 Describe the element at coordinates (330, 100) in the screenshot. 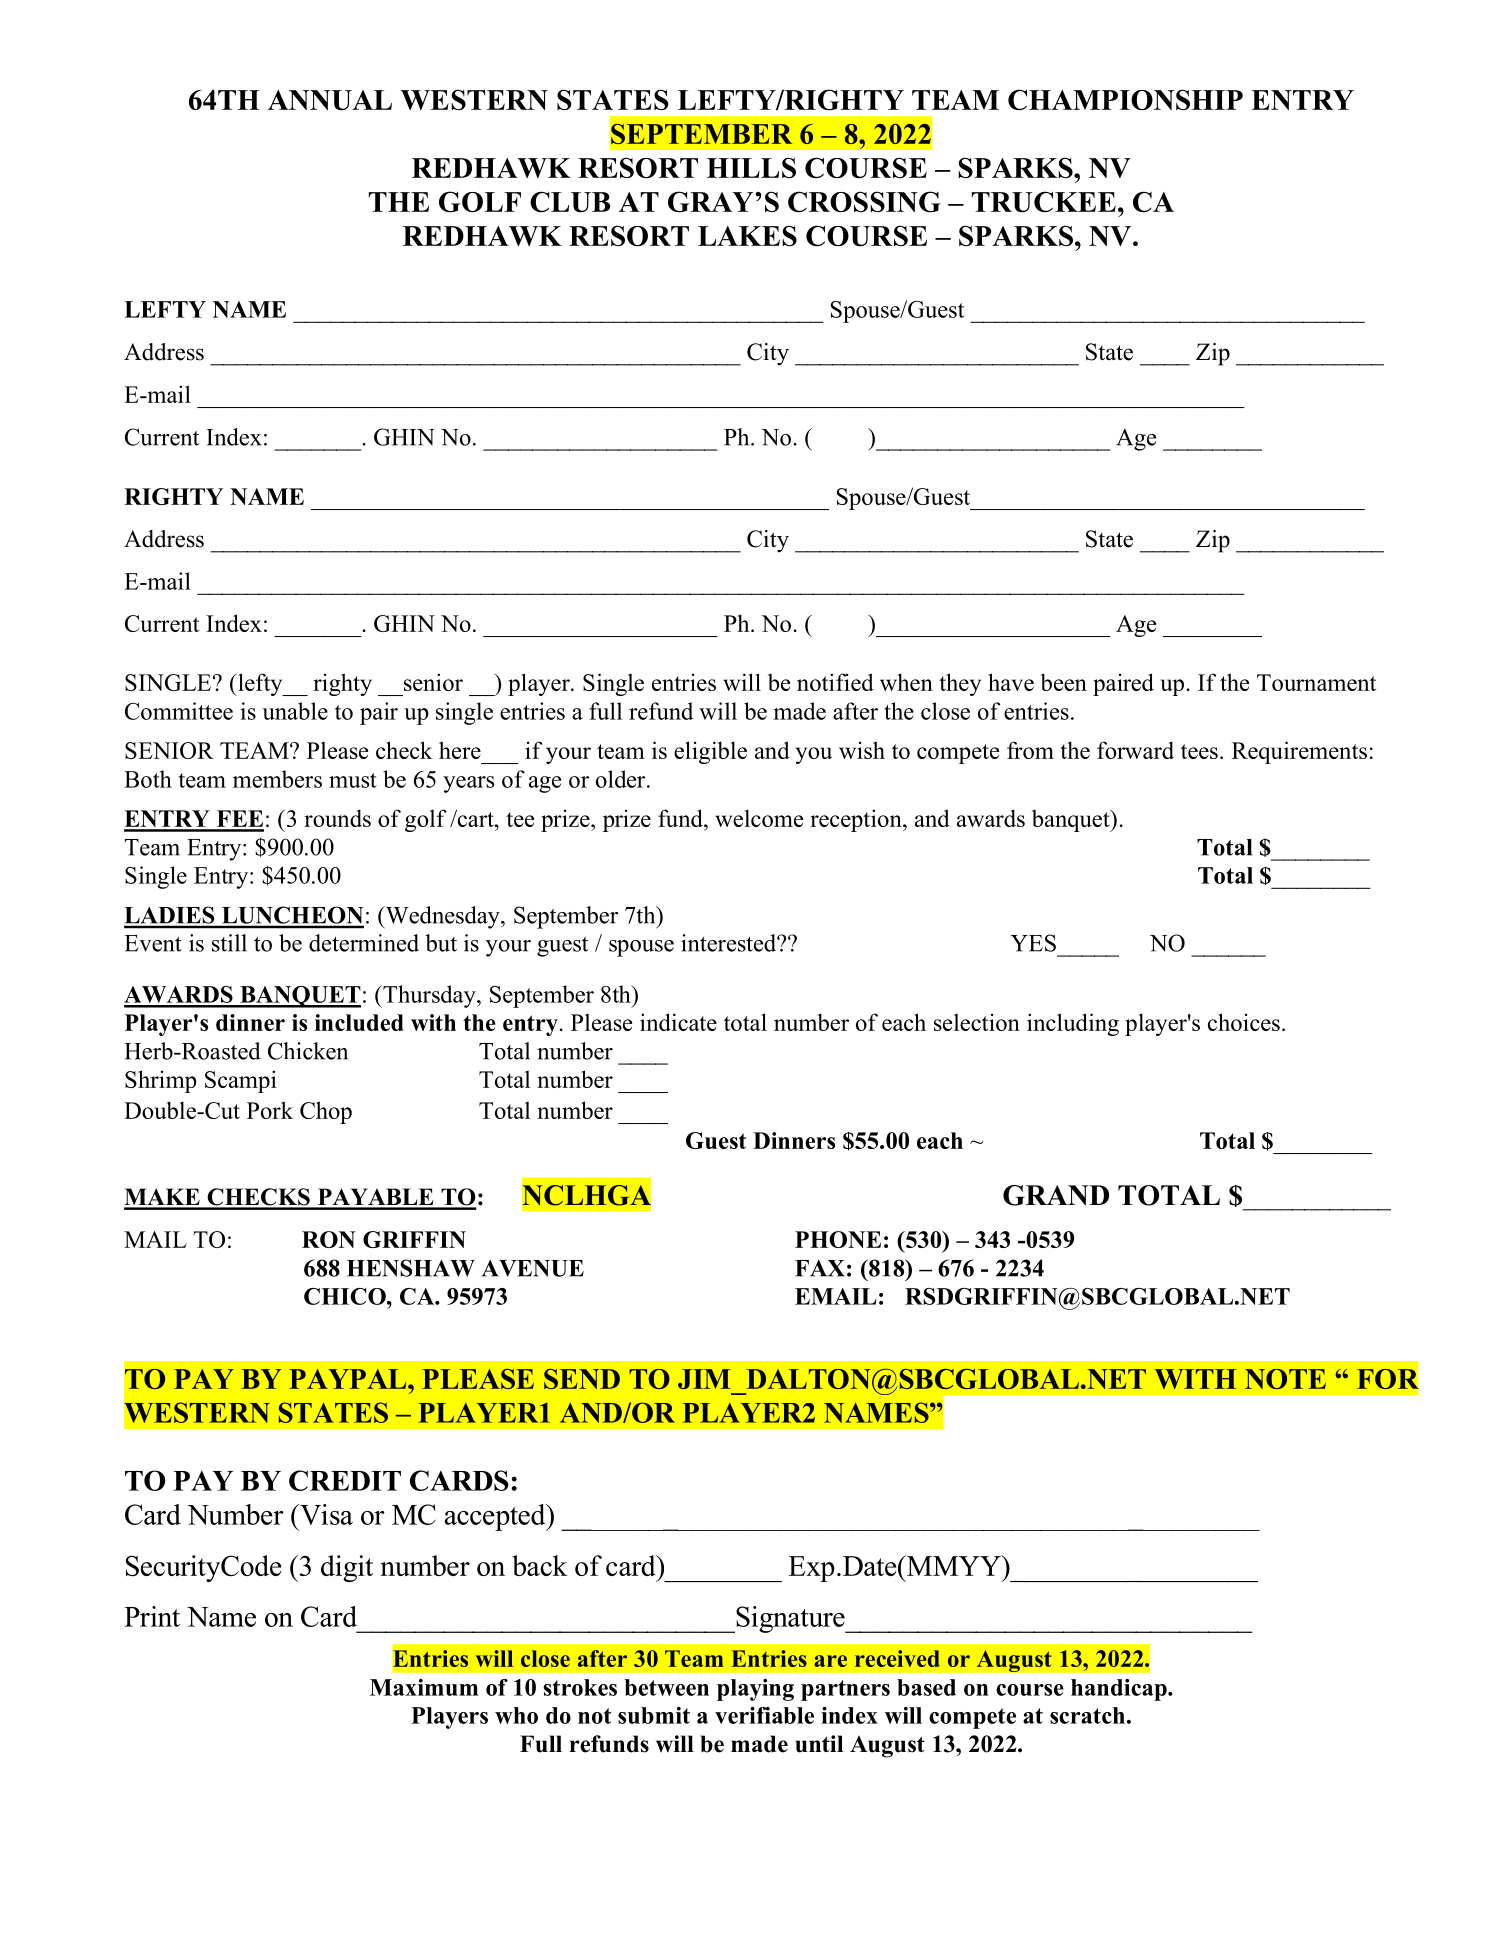

I see `ANNUAL` at that location.
